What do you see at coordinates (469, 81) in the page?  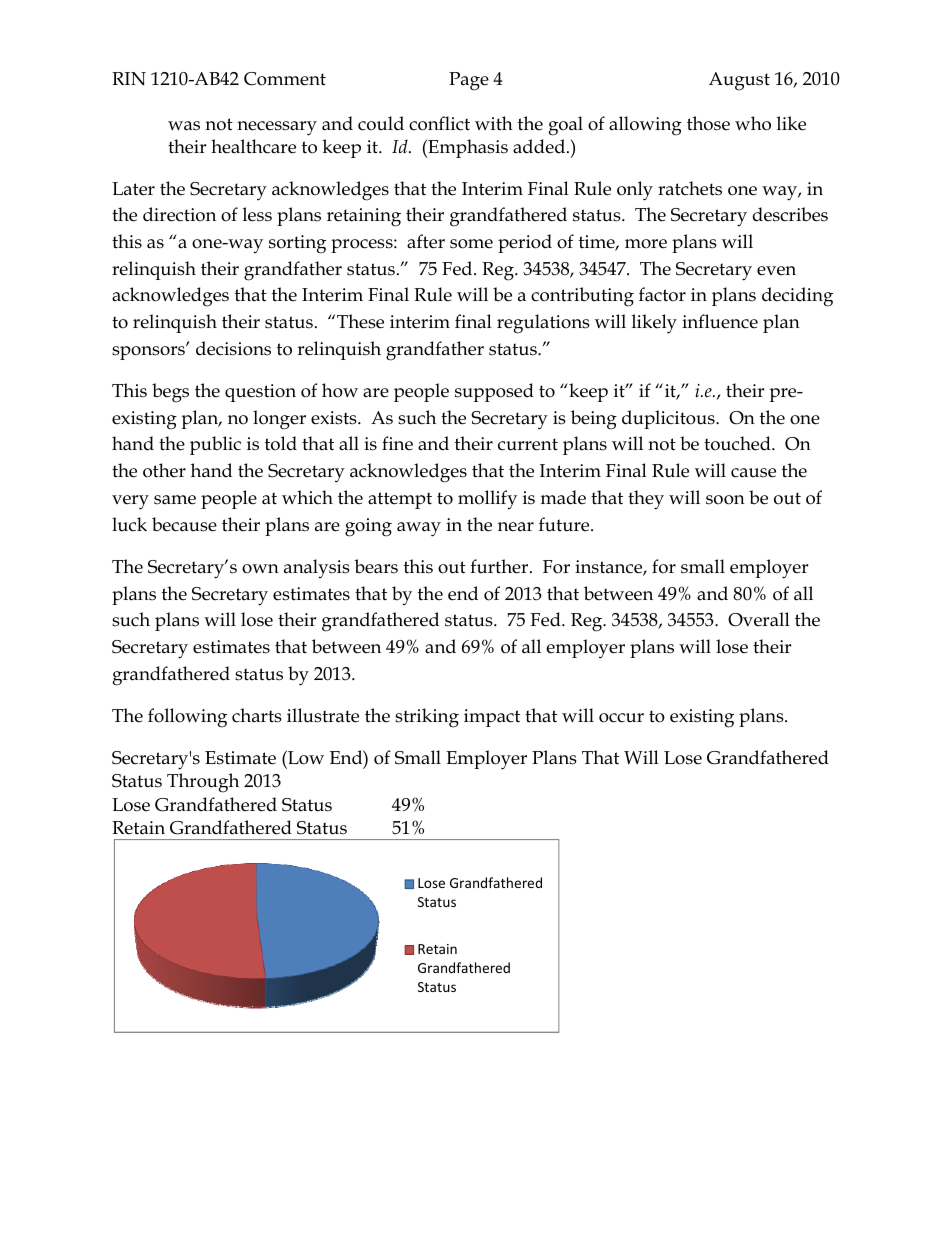 I see `Page` at bounding box center [469, 81].
